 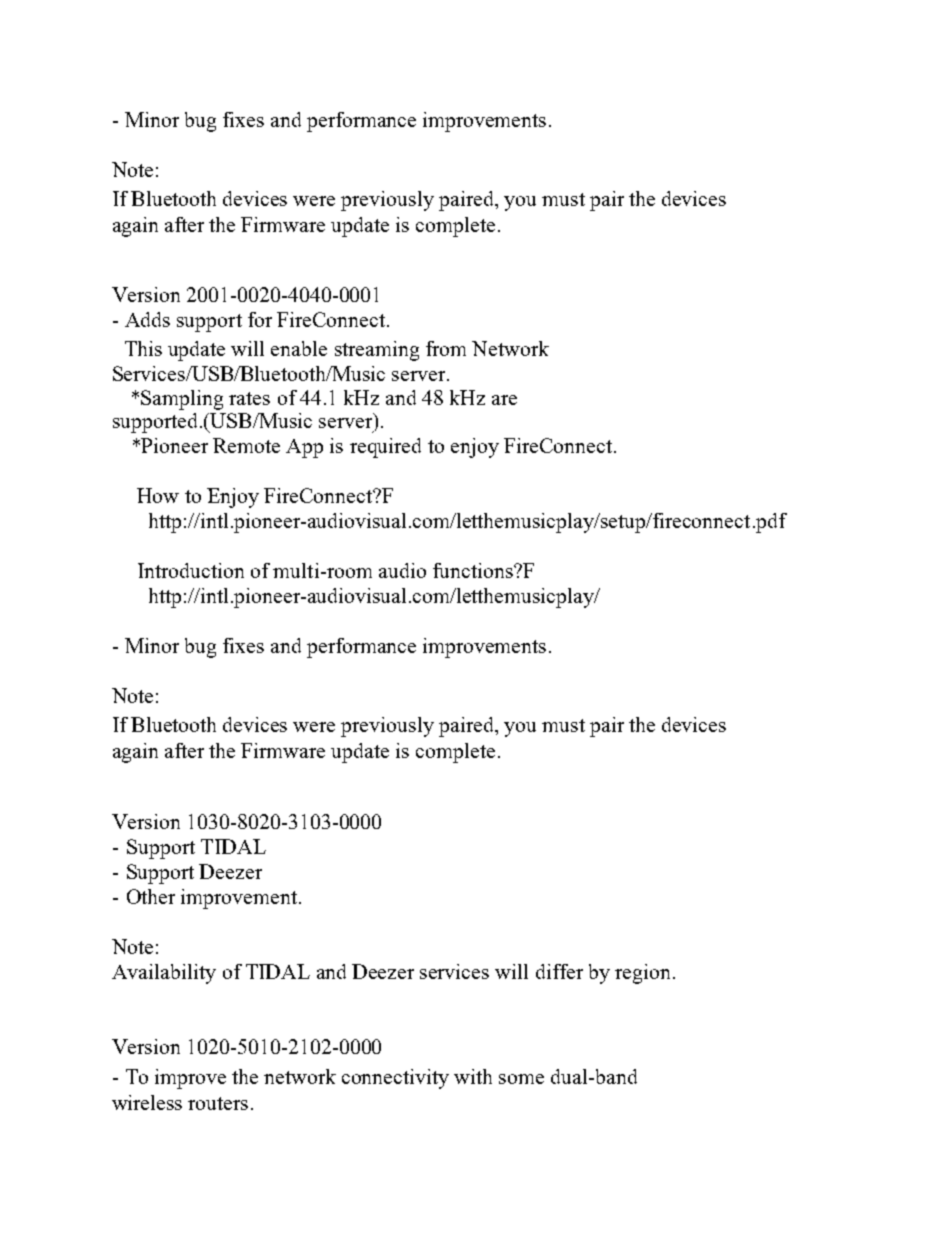 What do you see at coordinates (218, 1103) in the page?
I see `routers` at bounding box center [218, 1103].
